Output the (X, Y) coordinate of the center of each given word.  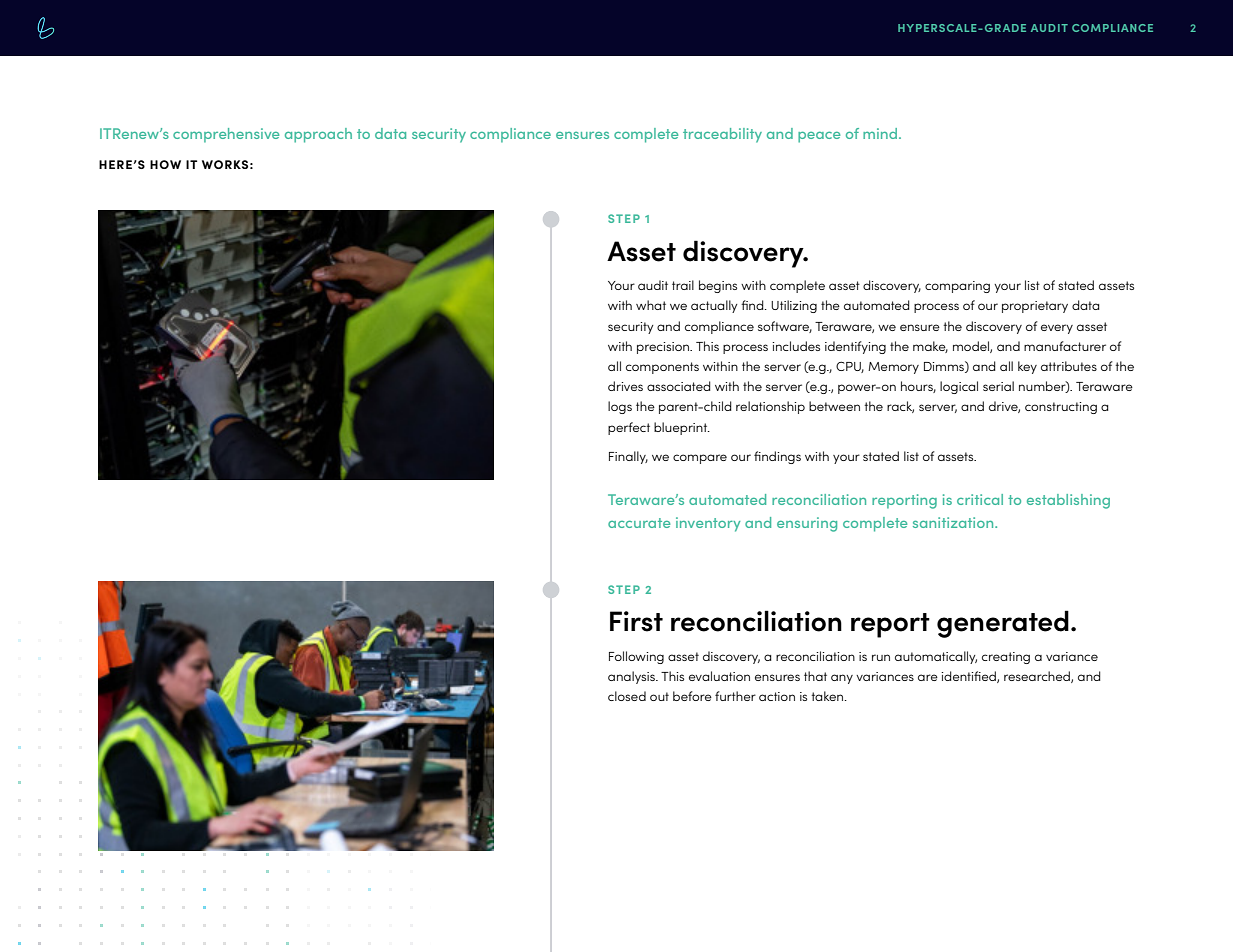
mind (881, 133)
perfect (629, 428)
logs (620, 407)
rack (900, 407)
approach (318, 135)
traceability (722, 135)
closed (627, 696)
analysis (632, 677)
